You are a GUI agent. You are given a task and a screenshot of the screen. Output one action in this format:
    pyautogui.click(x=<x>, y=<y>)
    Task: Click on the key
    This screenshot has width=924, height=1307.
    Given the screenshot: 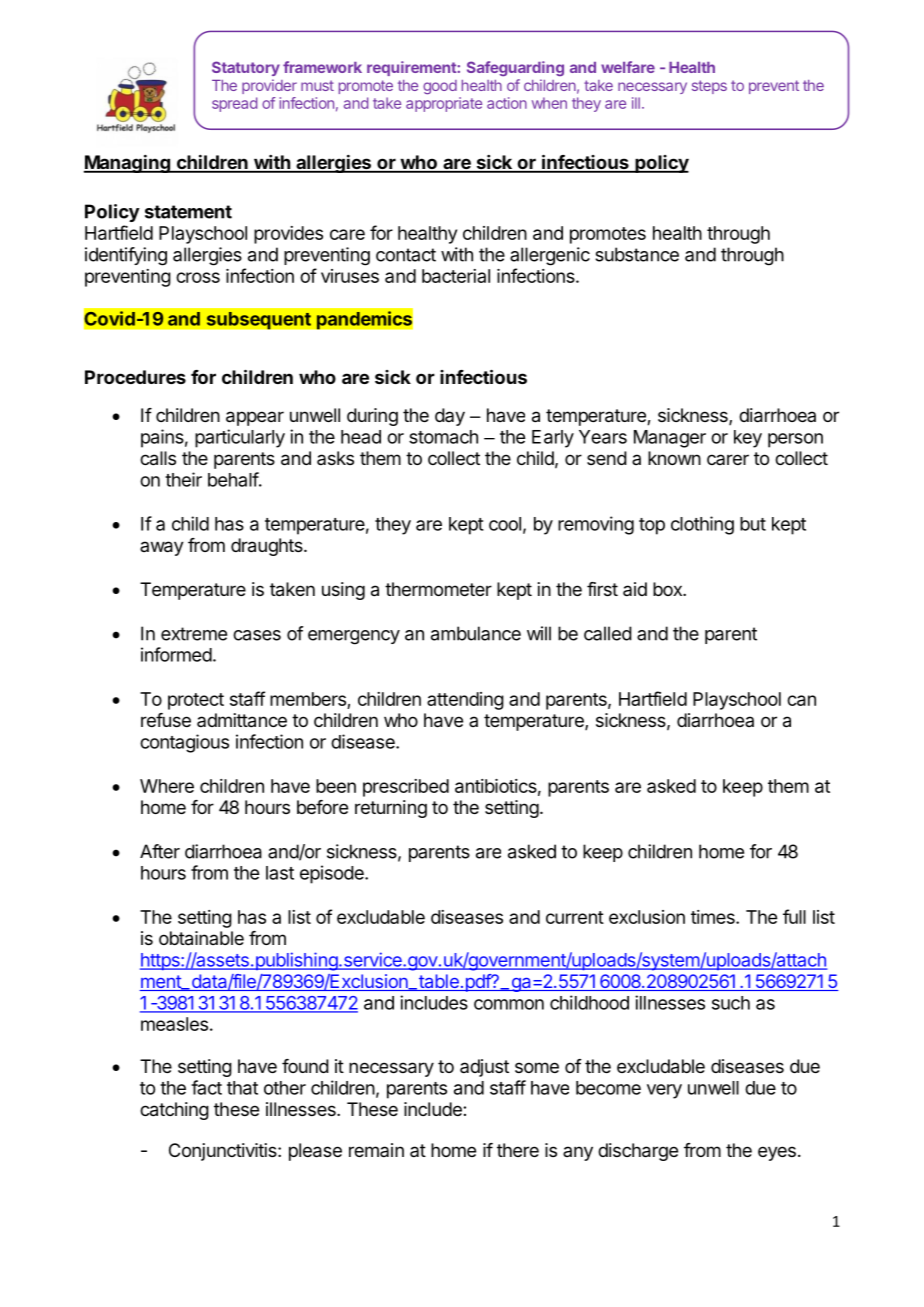 What is the action you would take?
    pyautogui.click(x=748, y=439)
